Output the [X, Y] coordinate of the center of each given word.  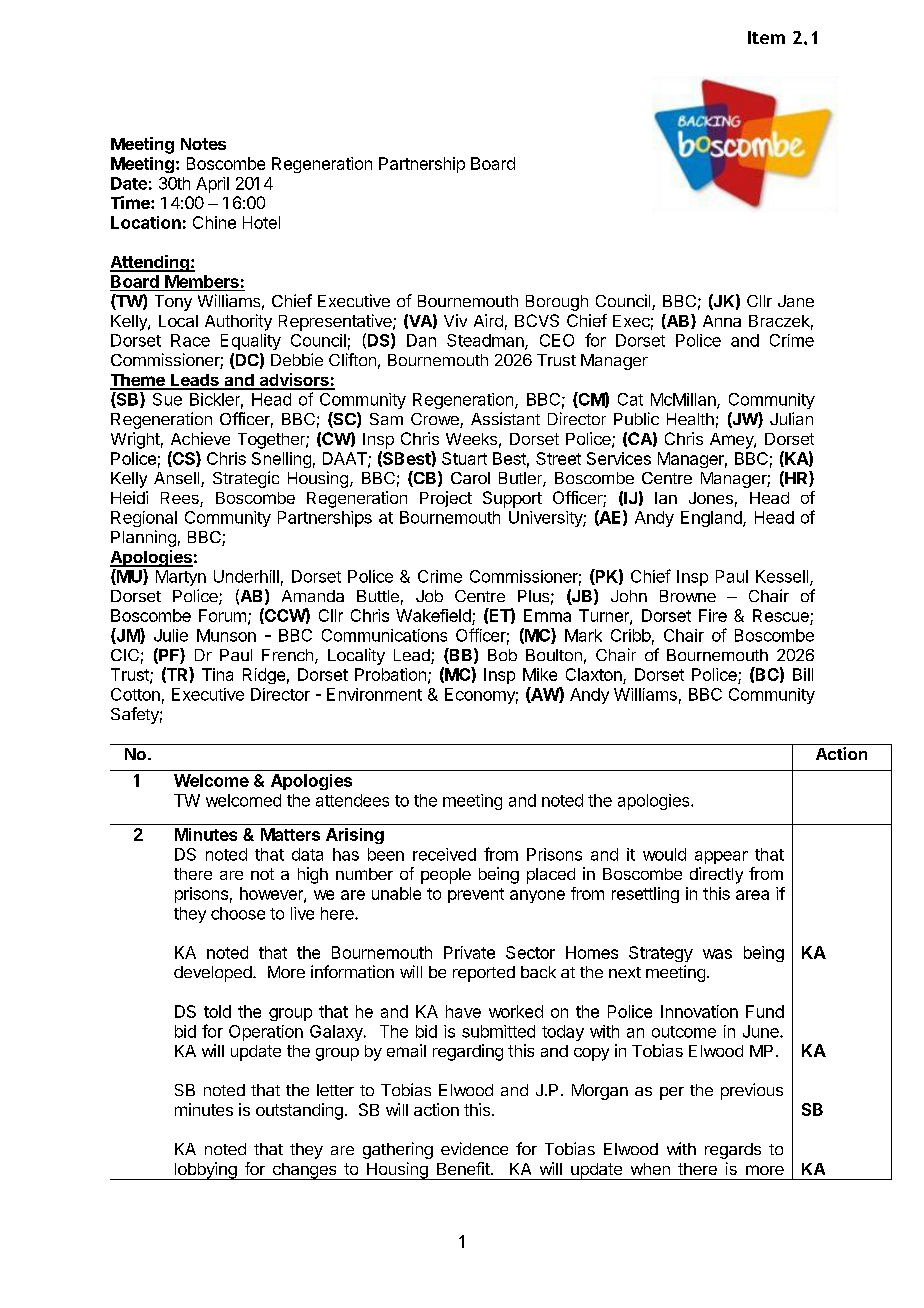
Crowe [436, 420]
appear [721, 857]
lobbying [205, 1171]
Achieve [200, 438]
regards [733, 1151]
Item [766, 37]
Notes [203, 144]
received [444, 854]
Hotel [261, 222]
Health [690, 419]
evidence [474, 1148]
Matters [290, 834]
